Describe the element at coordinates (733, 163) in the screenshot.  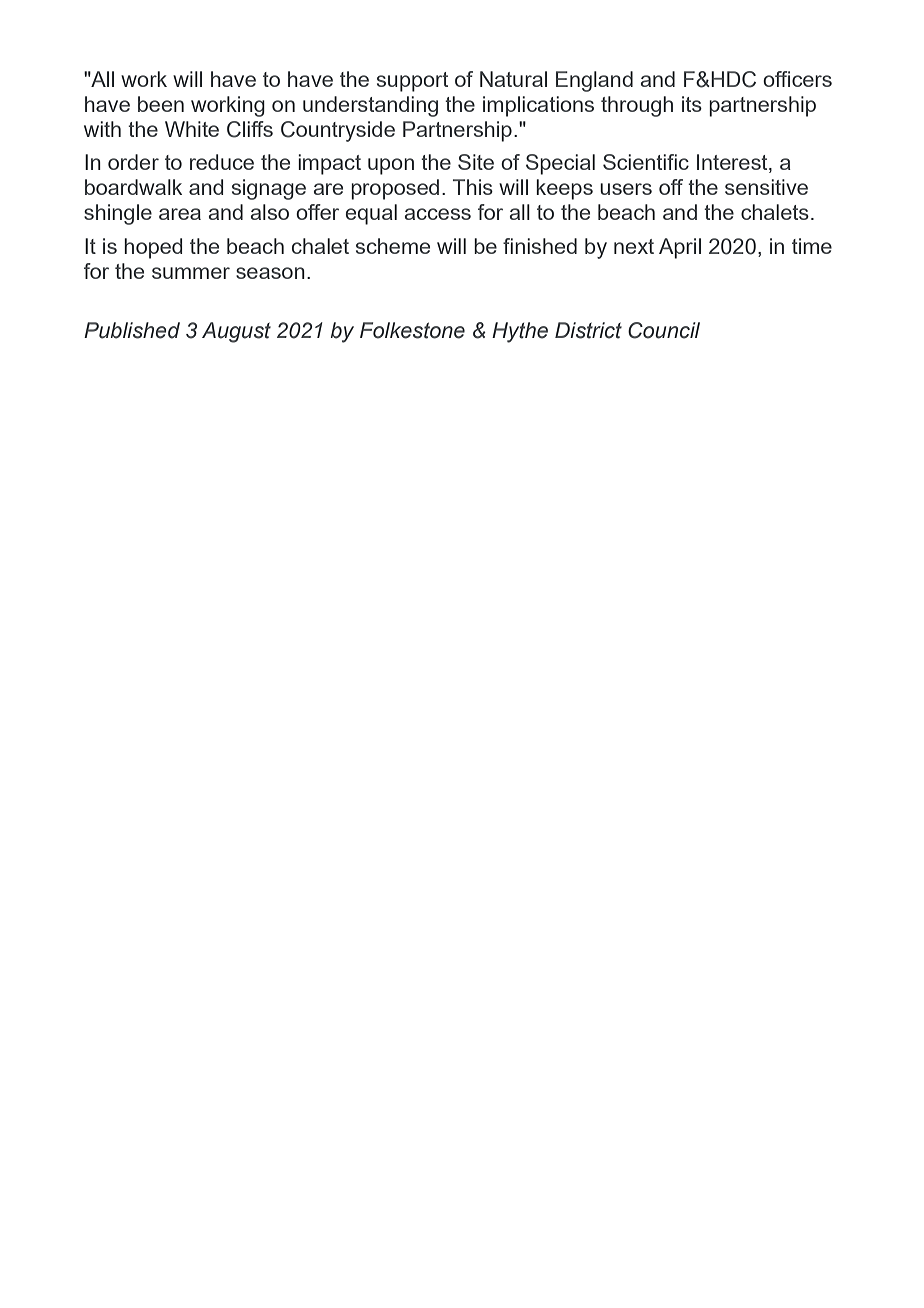
I see `Interest` at that location.
